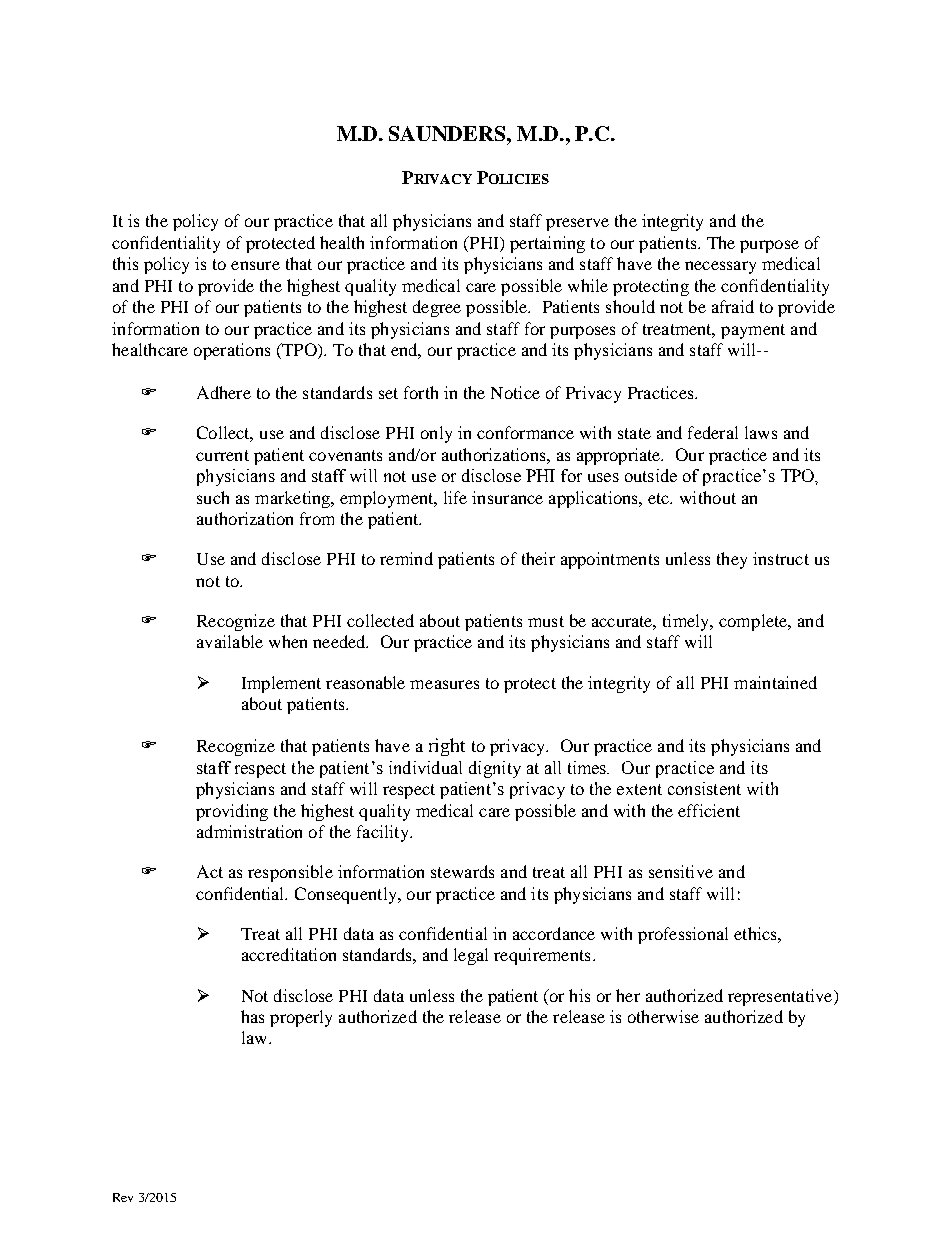 Image resolution: width=952 pixels, height=1233 pixels. Describe the element at coordinates (720, 267) in the screenshot. I see `necessary` at that location.
